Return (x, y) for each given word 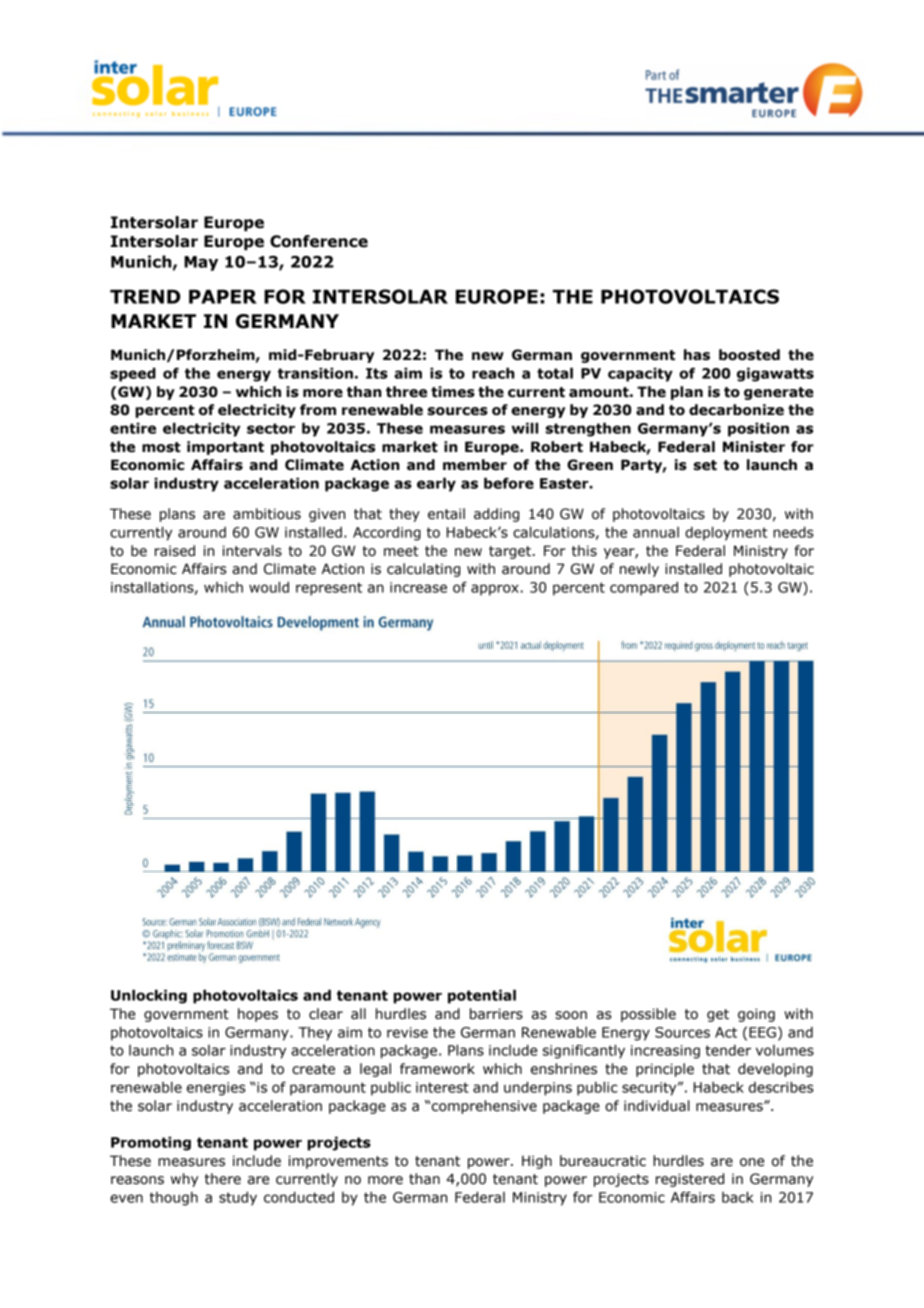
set (705, 465)
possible (648, 1015)
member (475, 465)
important (225, 448)
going (756, 1015)
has (697, 355)
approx (495, 590)
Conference (319, 241)
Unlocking (149, 996)
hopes (258, 1015)
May (201, 263)
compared (644, 588)
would (269, 587)
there (223, 1179)
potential (482, 996)
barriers (496, 1014)
